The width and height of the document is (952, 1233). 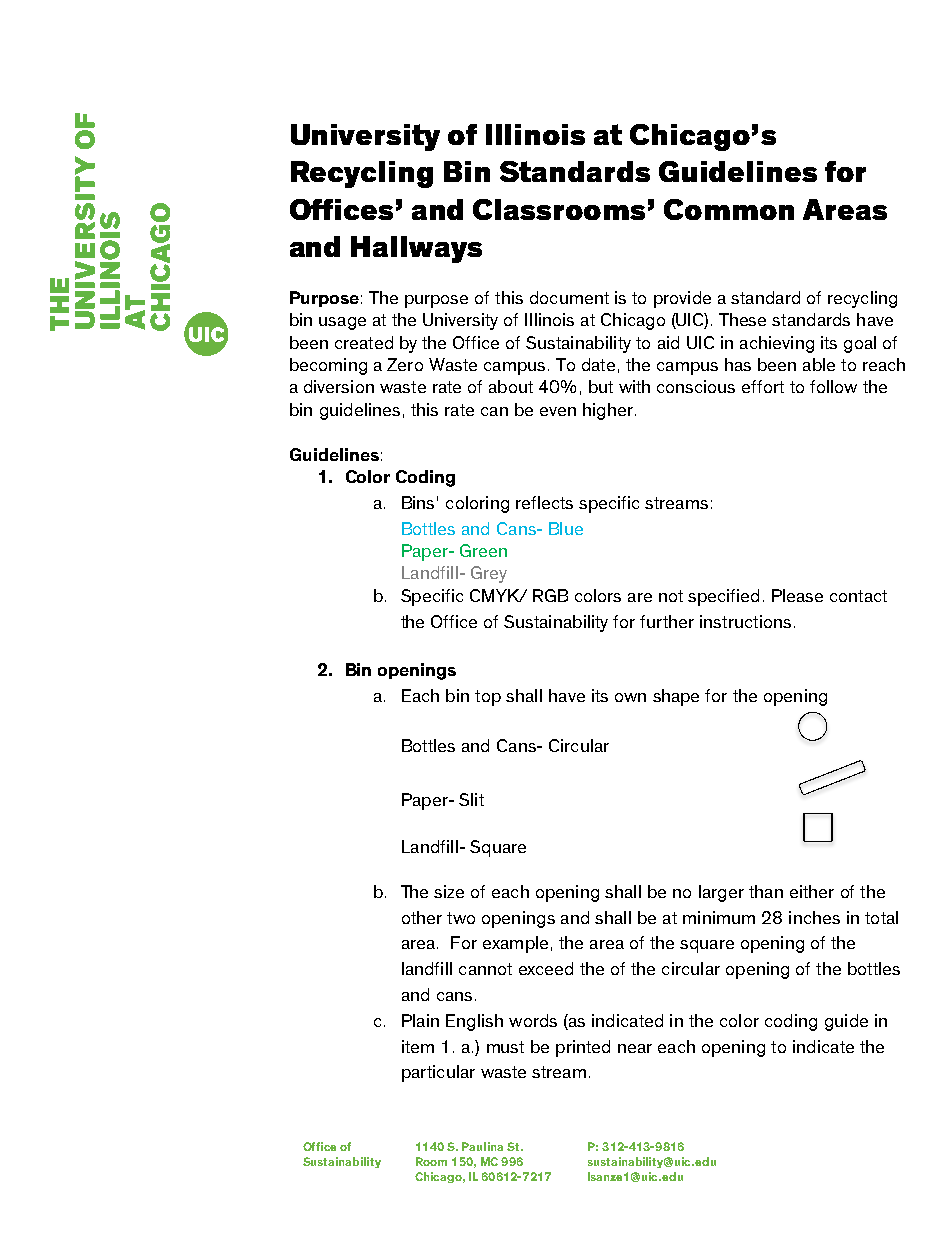 I want to click on follow, so click(x=833, y=386).
